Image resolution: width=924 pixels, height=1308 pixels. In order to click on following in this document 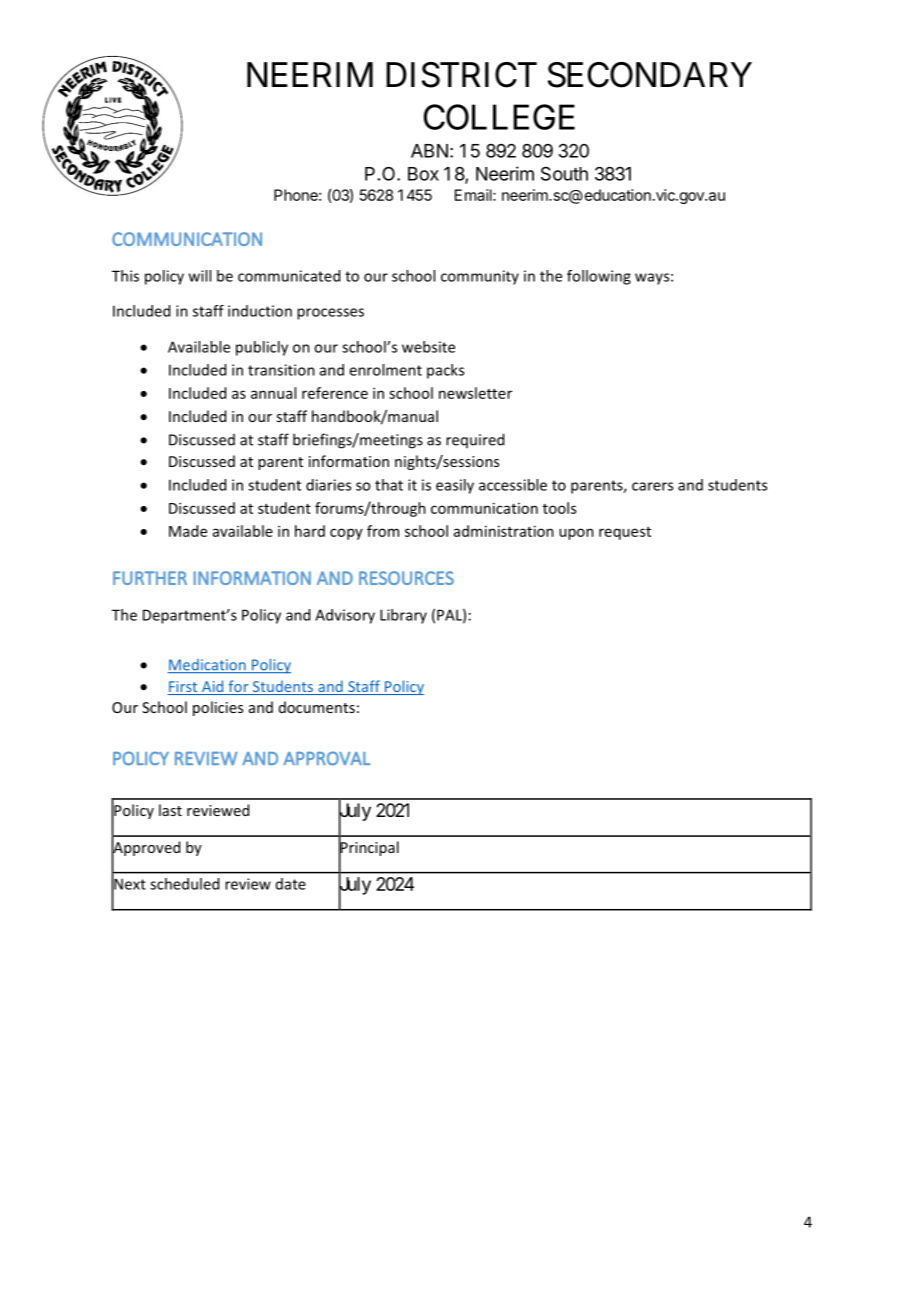, I will do `click(599, 277)`.
